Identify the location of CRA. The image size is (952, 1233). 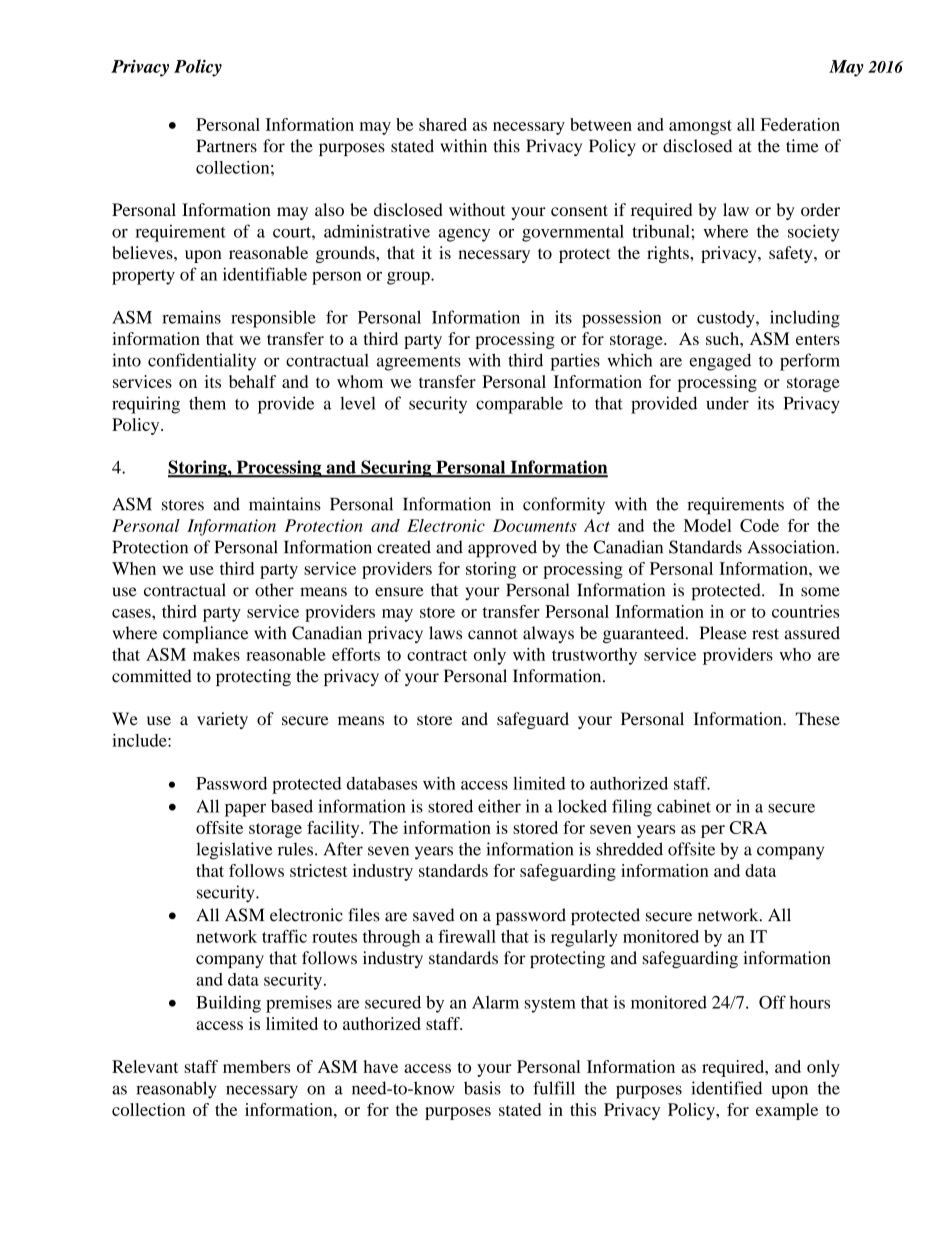
(748, 827).
